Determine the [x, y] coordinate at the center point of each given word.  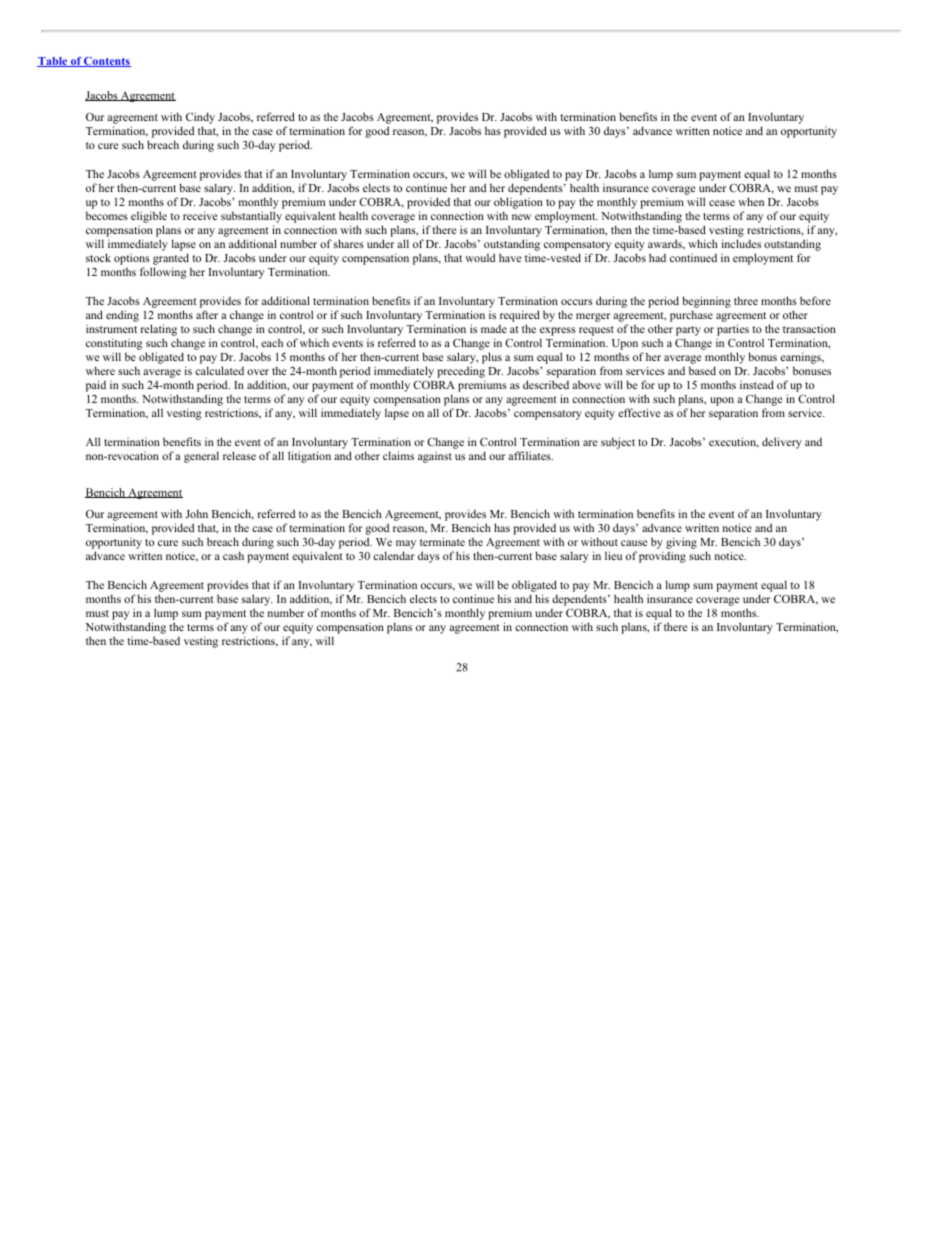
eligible [149, 217]
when [751, 201]
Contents [106, 62]
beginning [706, 302]
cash [233, 555]
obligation [518, 203]
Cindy [200, 118]
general [201, 457]
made [494, 329]
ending [122, 316]
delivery [782, 443]
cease [722, 203]
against [435, 457]
